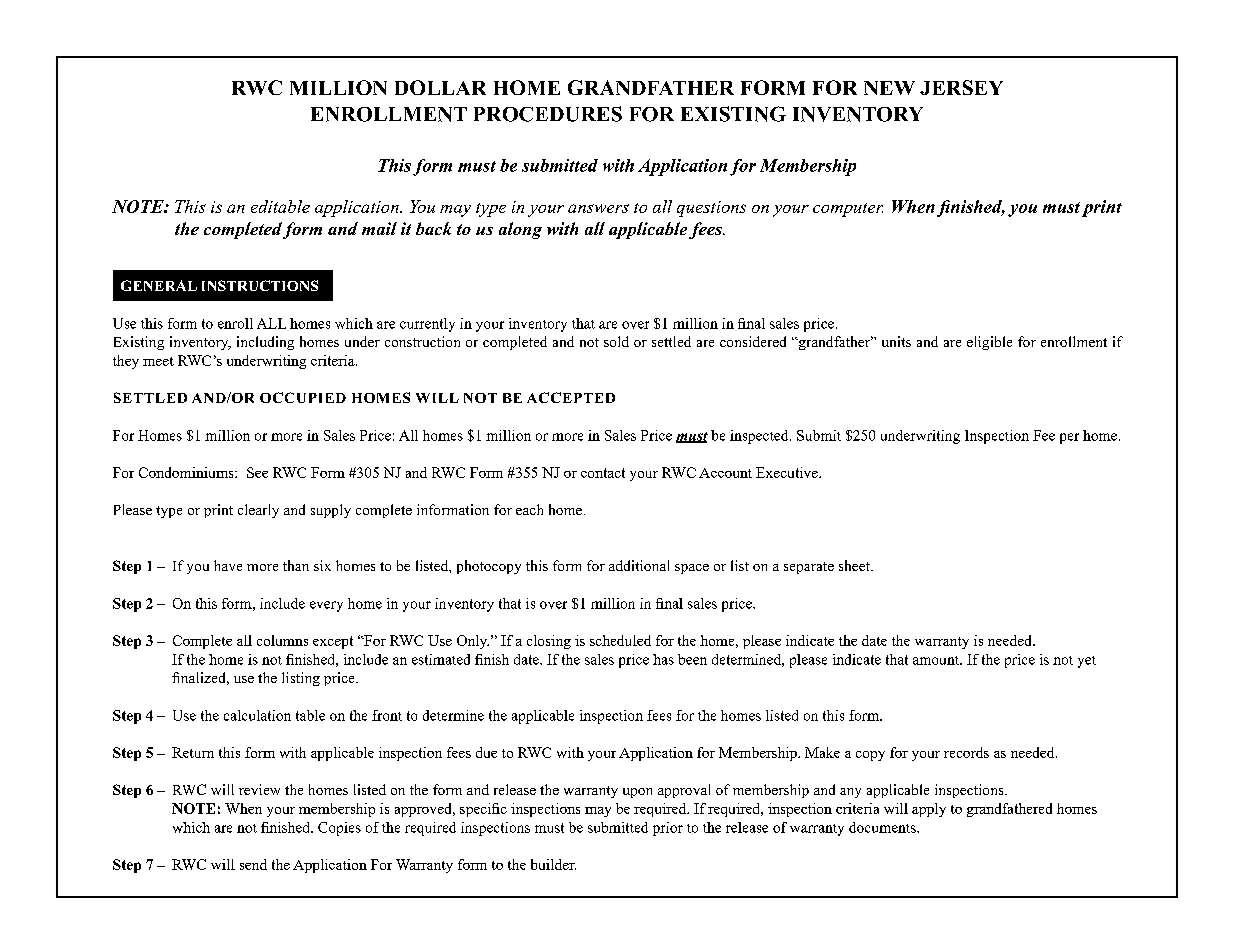  I want to click on DOLLAR, so click(440, 87).
